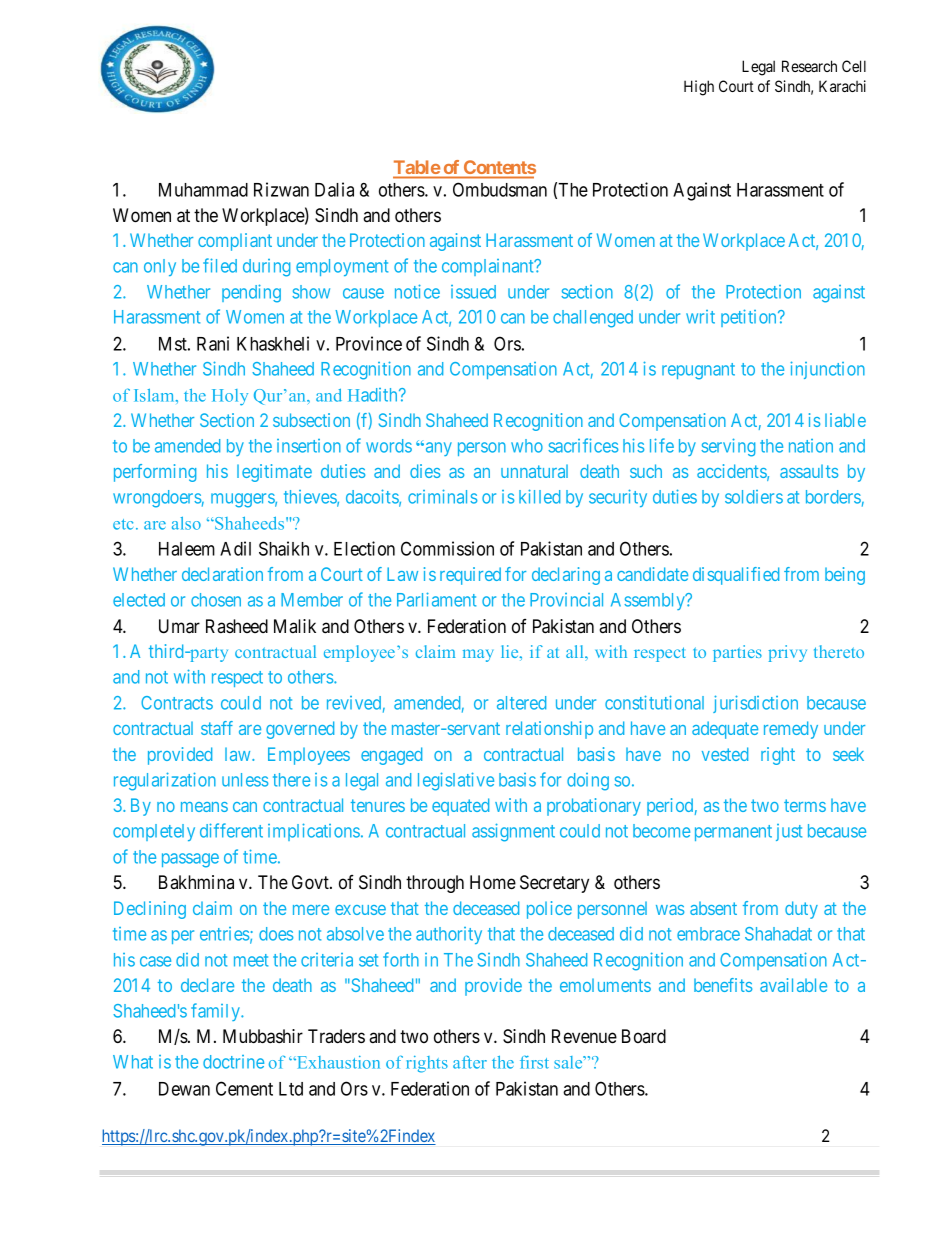 The image size is (952, 1233). Describe the element at coordinates (470, 1062) in the image. I see `after` at that location.
